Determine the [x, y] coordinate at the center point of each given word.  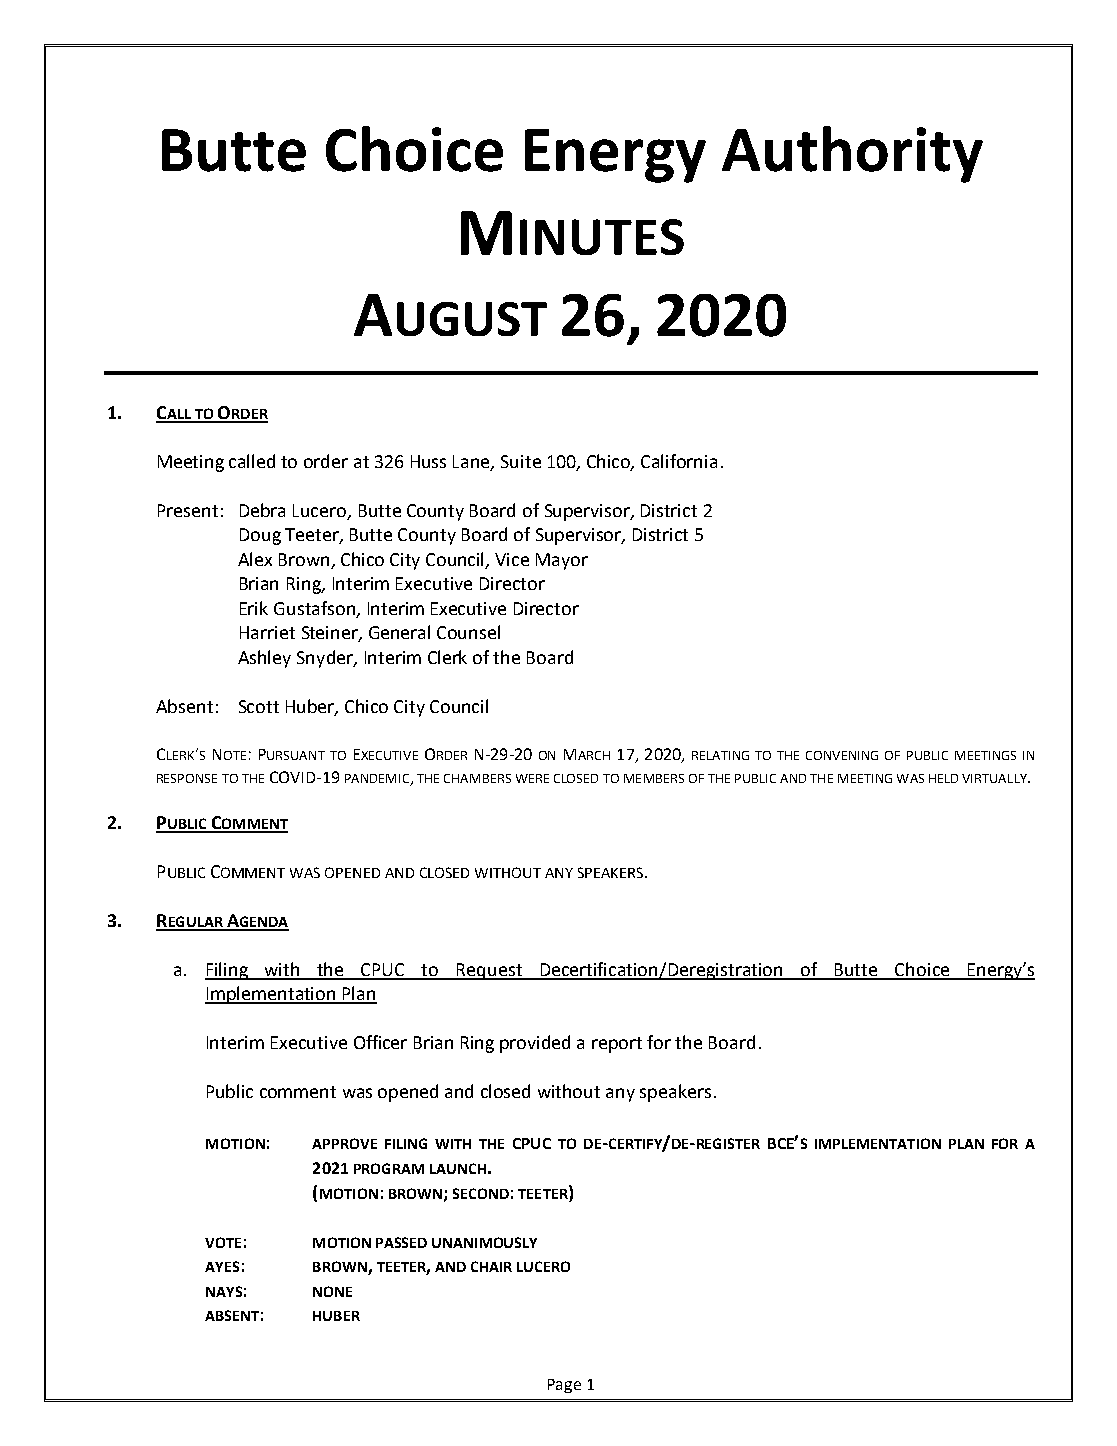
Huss [428, 461]
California [679, 461]
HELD [943, 778]
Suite [521, 461]
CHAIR [491, 1266]
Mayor [562, 561]
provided [535, 1044]
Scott [259, 706]
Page [564, 1386]
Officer [380, 1042]
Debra [262, 510]
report [617, 1045]
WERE [532, 778]
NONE [332, 1291]
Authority [852, 154]
